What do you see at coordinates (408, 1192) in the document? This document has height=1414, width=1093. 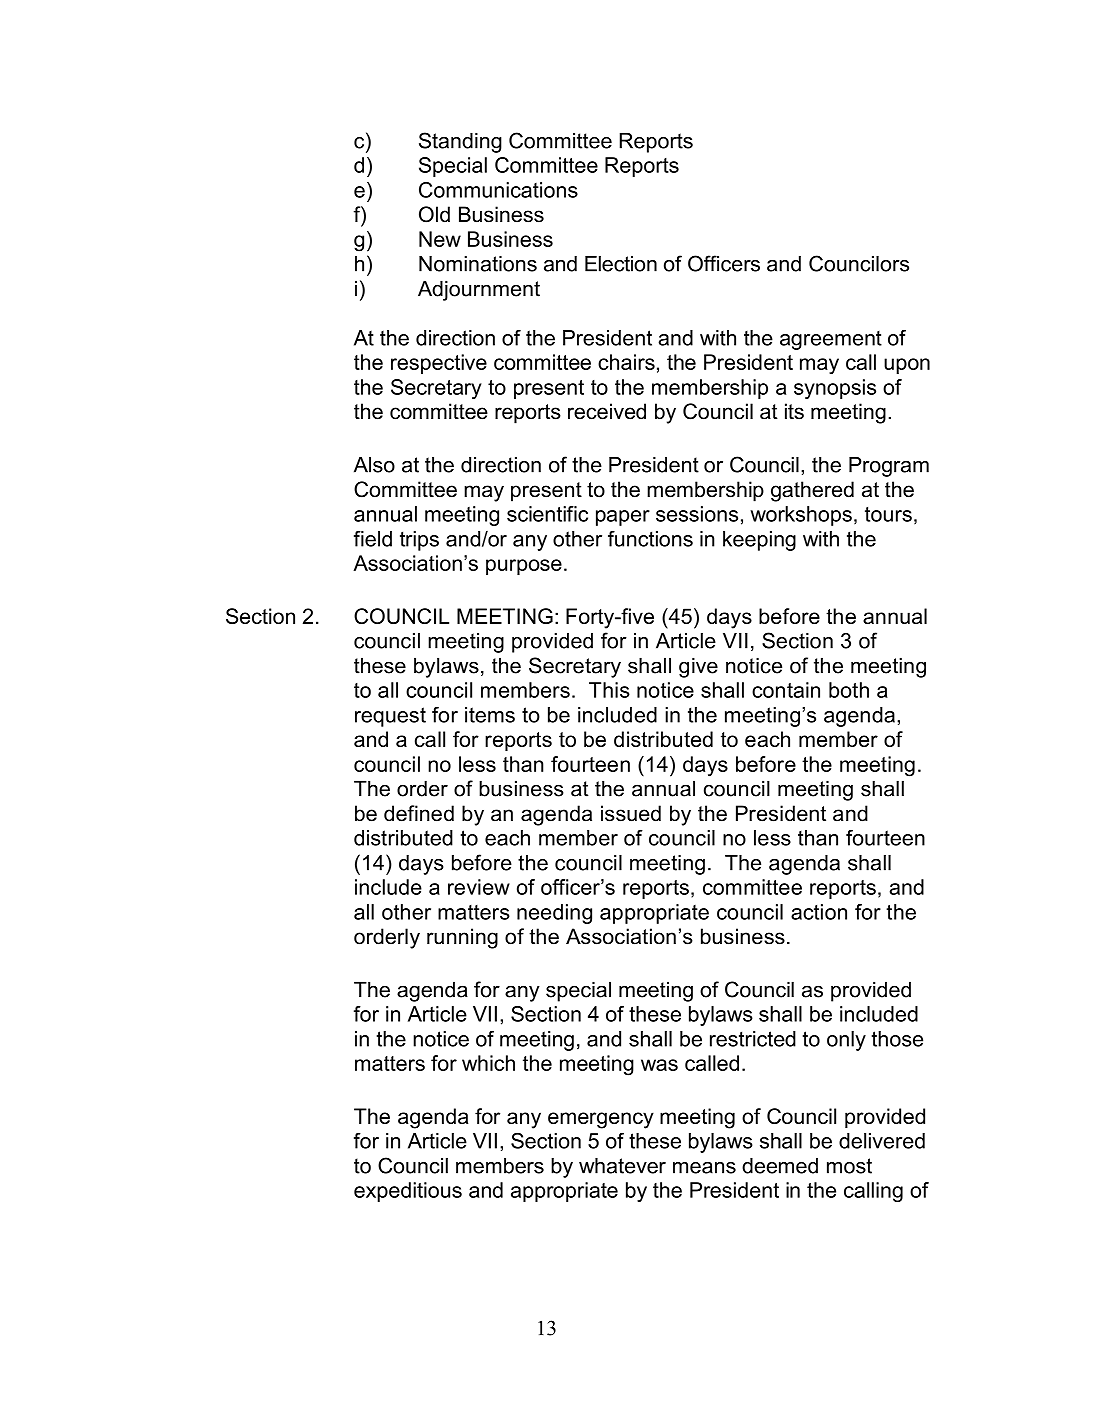 I see `expeditious` at bounding box center [408, 1192].
